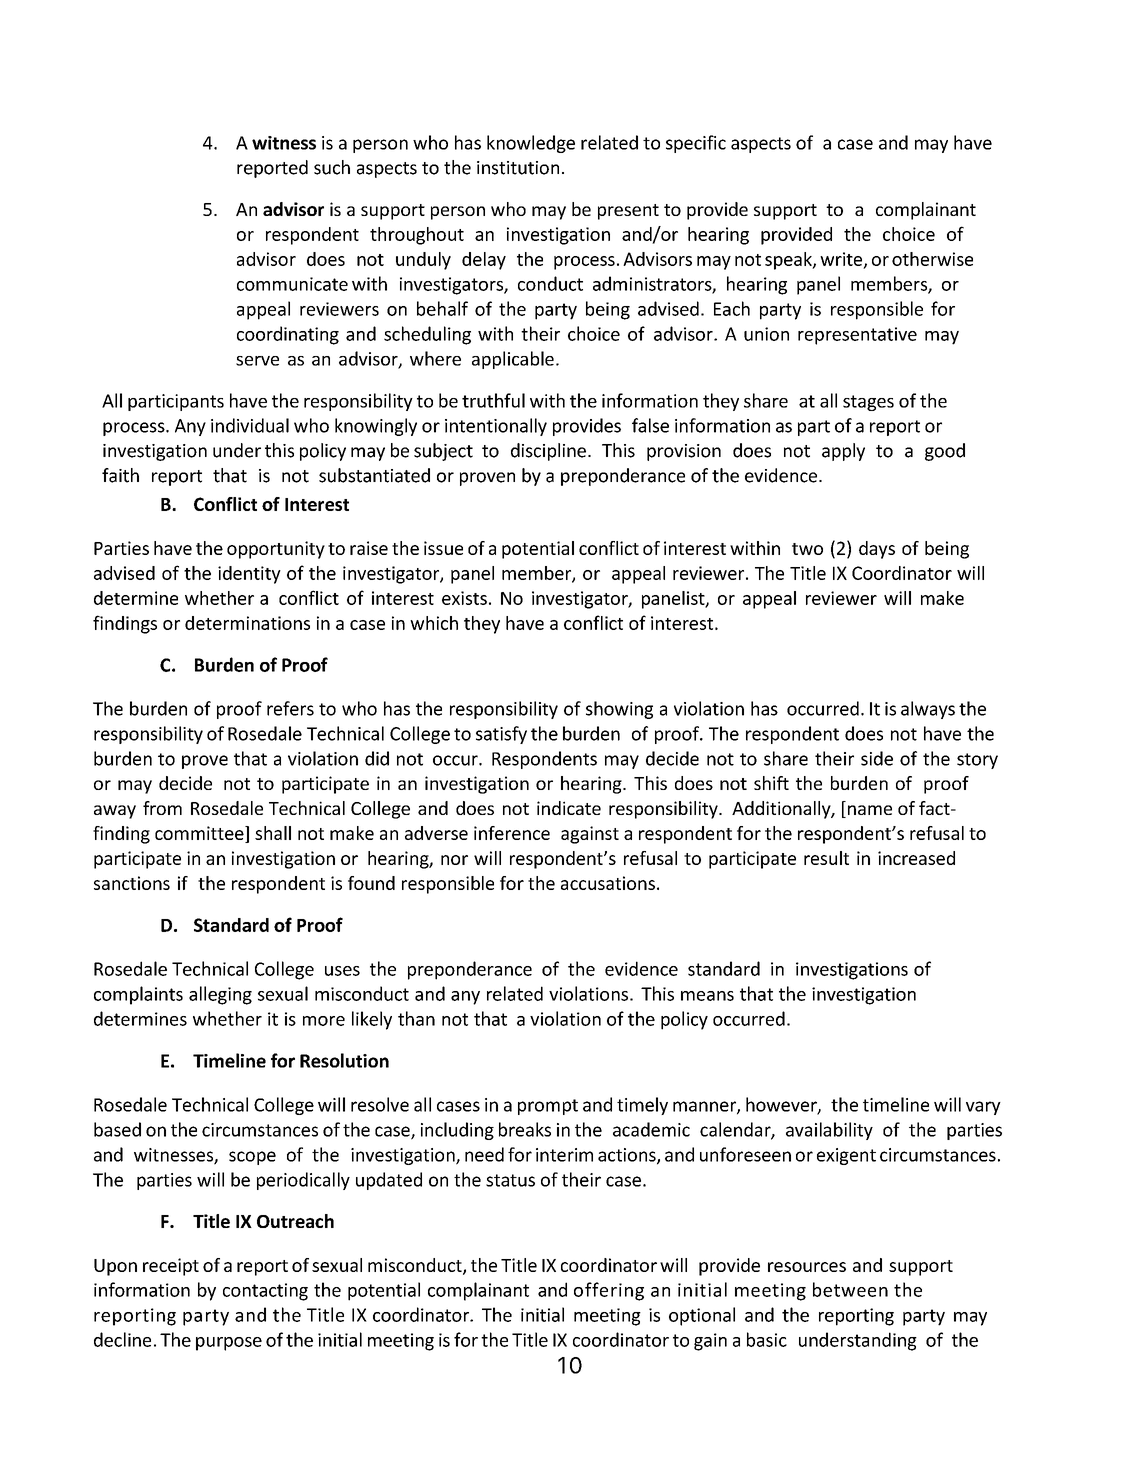  I want to click on institution, so click(518, 168).
